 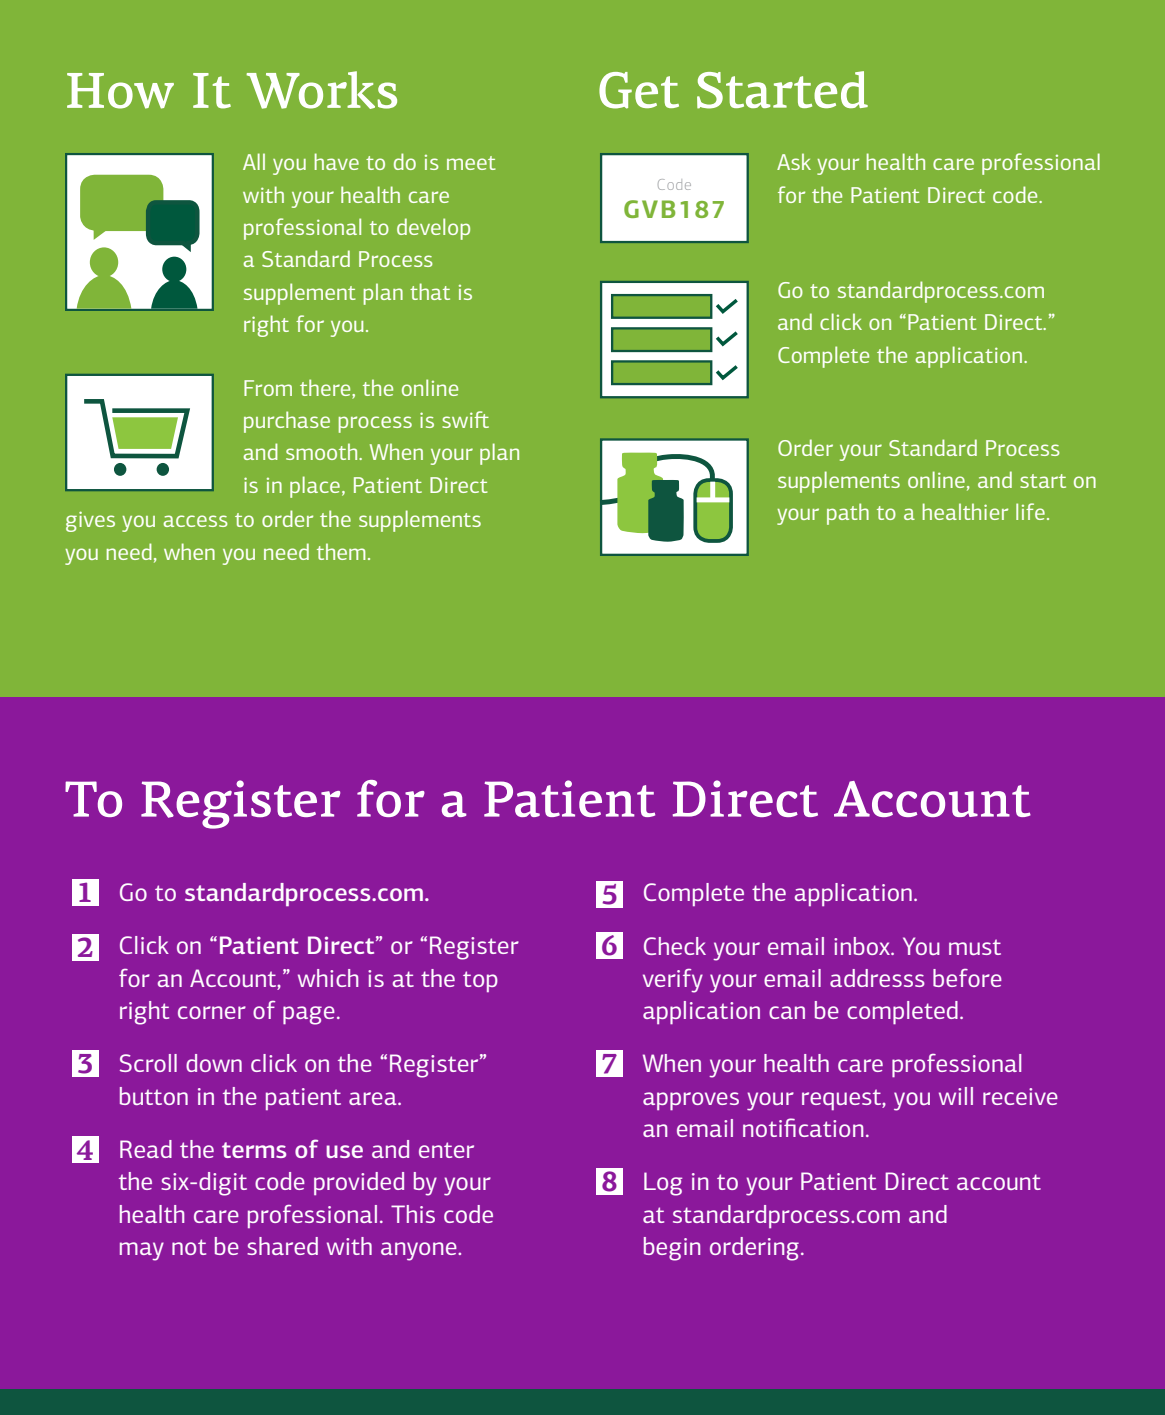 I want to click on Ask, so click(x=794, y=161).
